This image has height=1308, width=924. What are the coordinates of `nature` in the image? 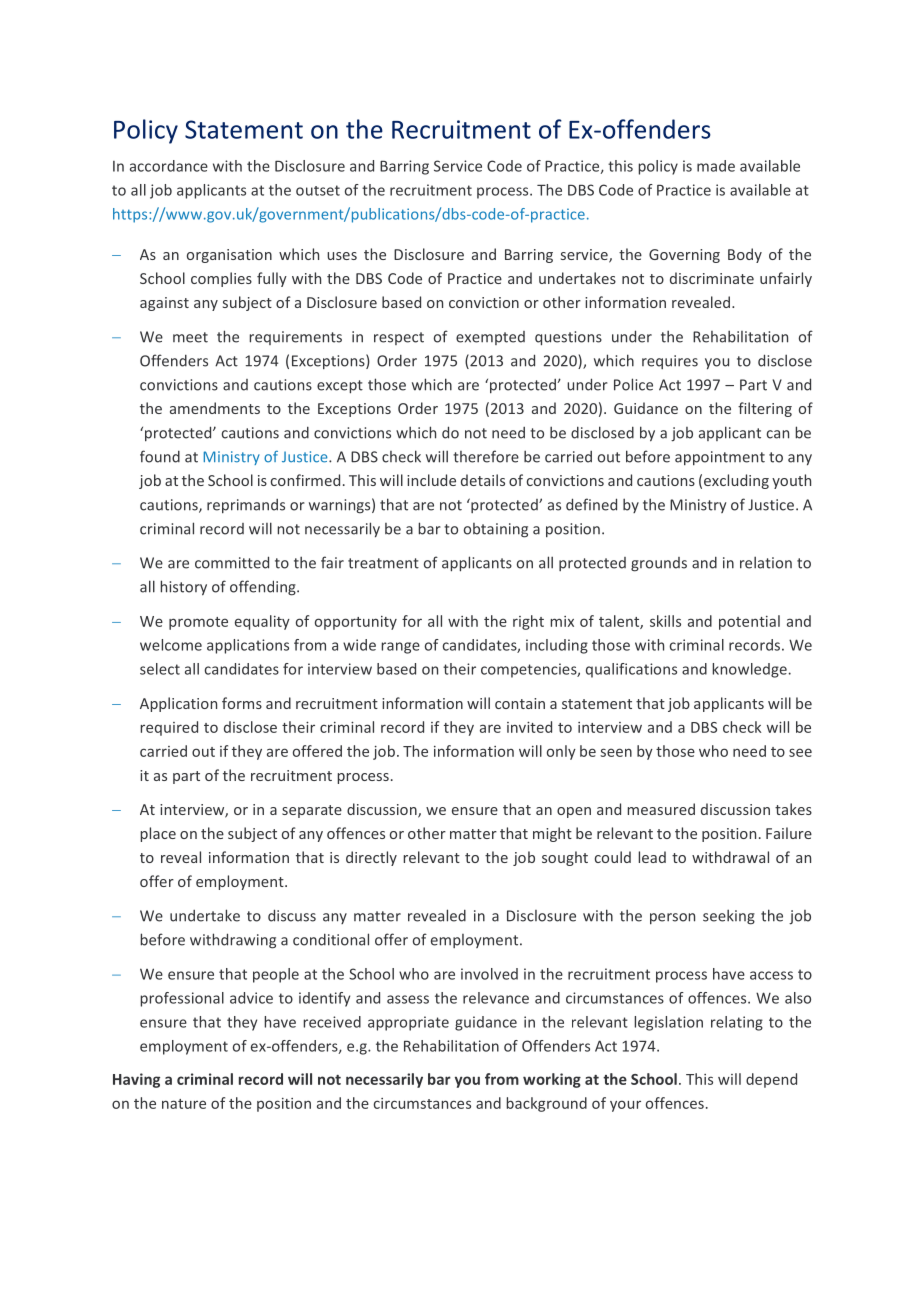 It's located at (184, 1104).
